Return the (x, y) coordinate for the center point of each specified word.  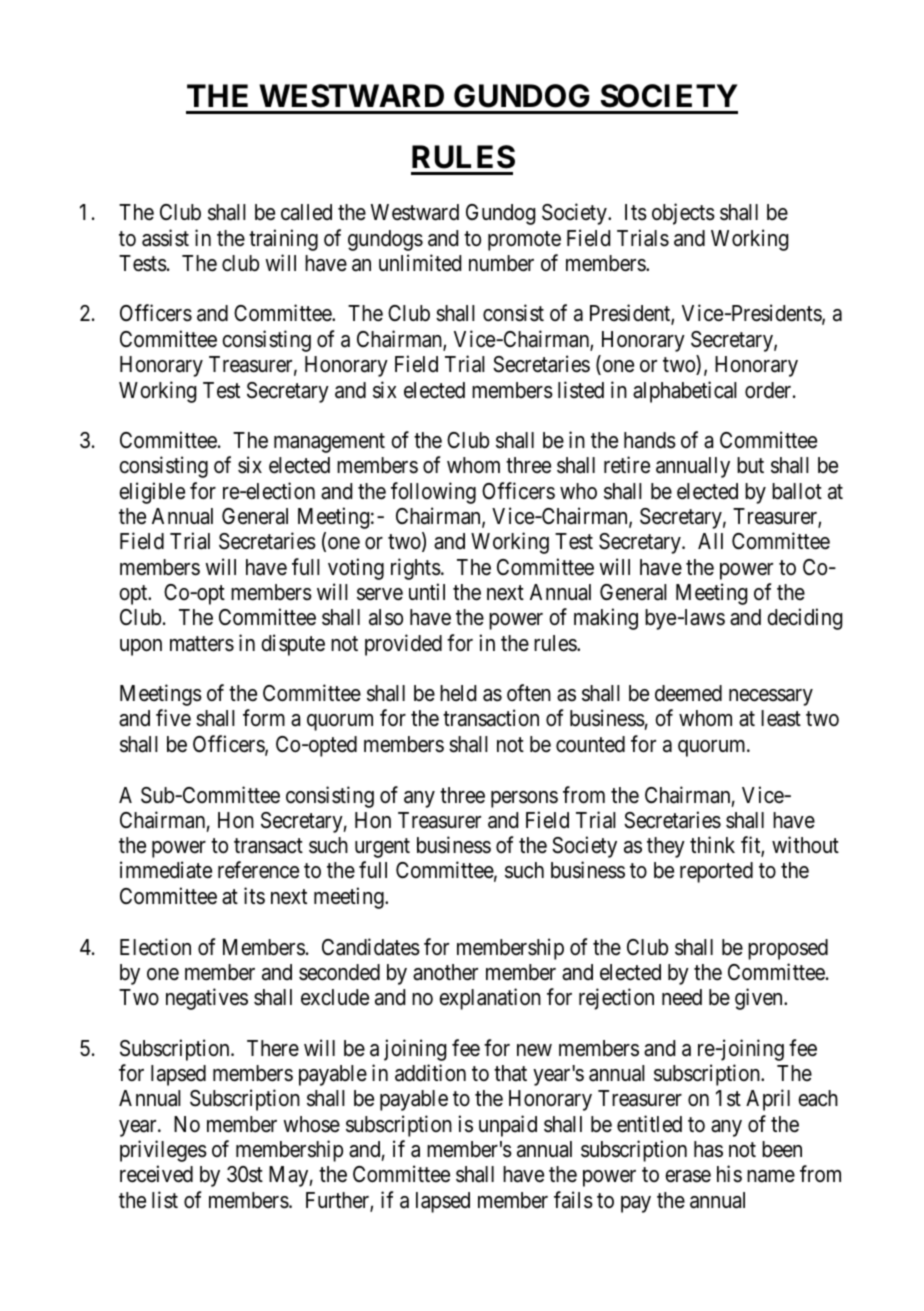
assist (165, 238)
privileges (163, 1151)
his (729, 1174)
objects (683, 214)
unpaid (508, 1126)
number (501, 263)
